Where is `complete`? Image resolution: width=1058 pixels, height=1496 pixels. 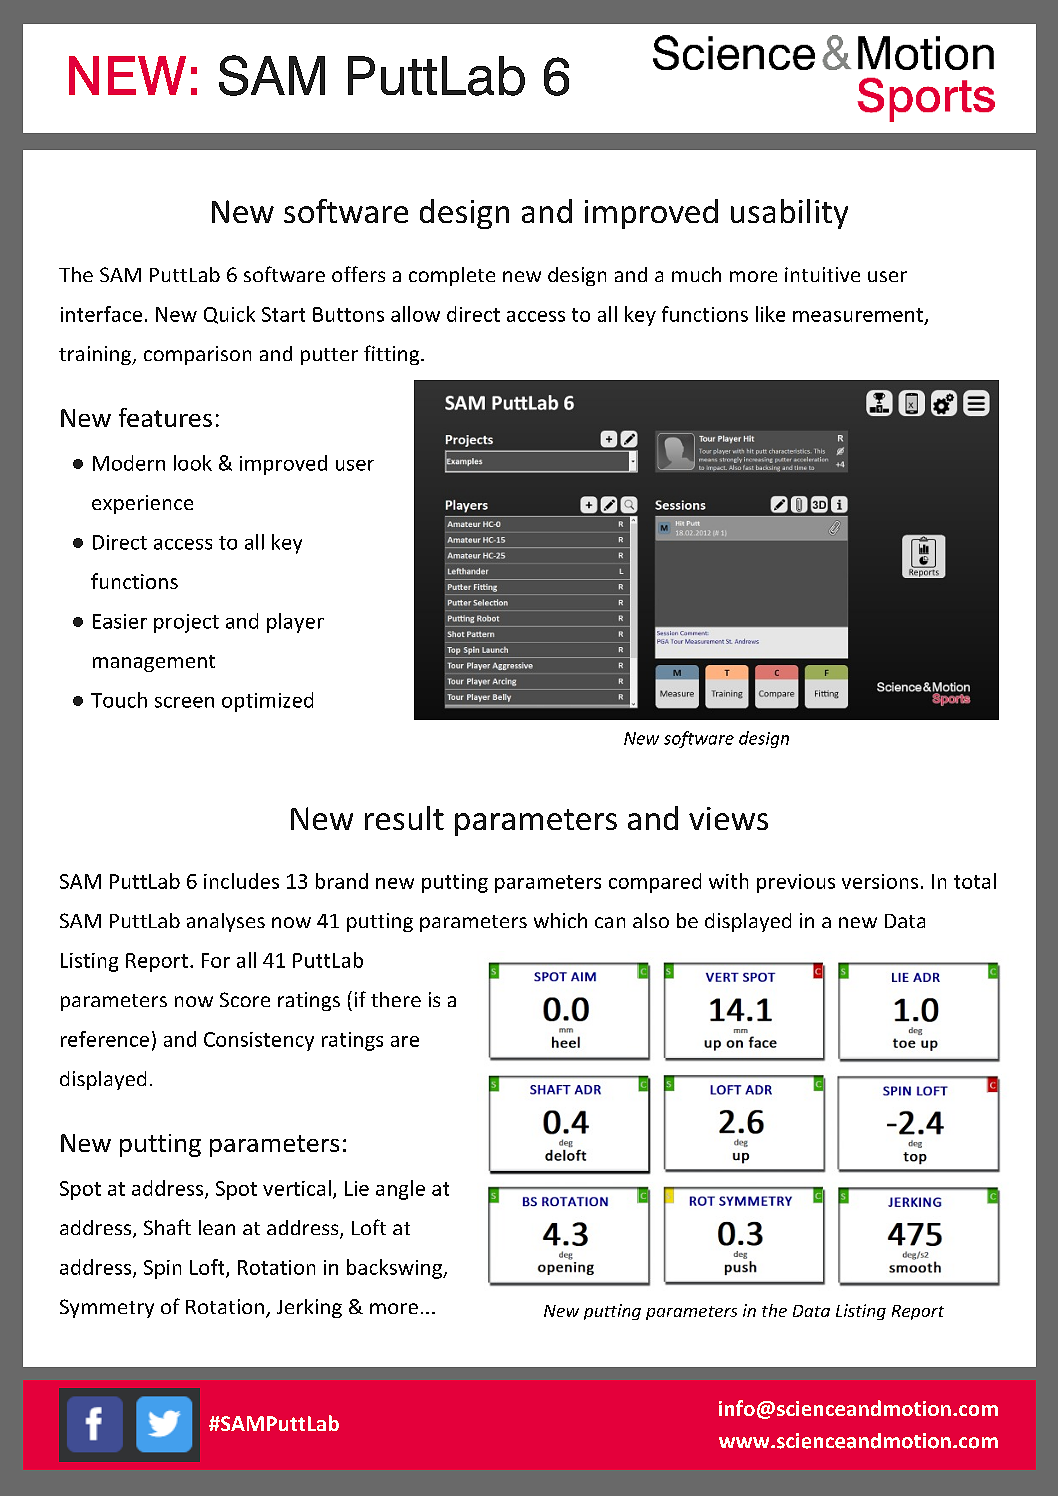
complete is located at coordinates (452, 276).
